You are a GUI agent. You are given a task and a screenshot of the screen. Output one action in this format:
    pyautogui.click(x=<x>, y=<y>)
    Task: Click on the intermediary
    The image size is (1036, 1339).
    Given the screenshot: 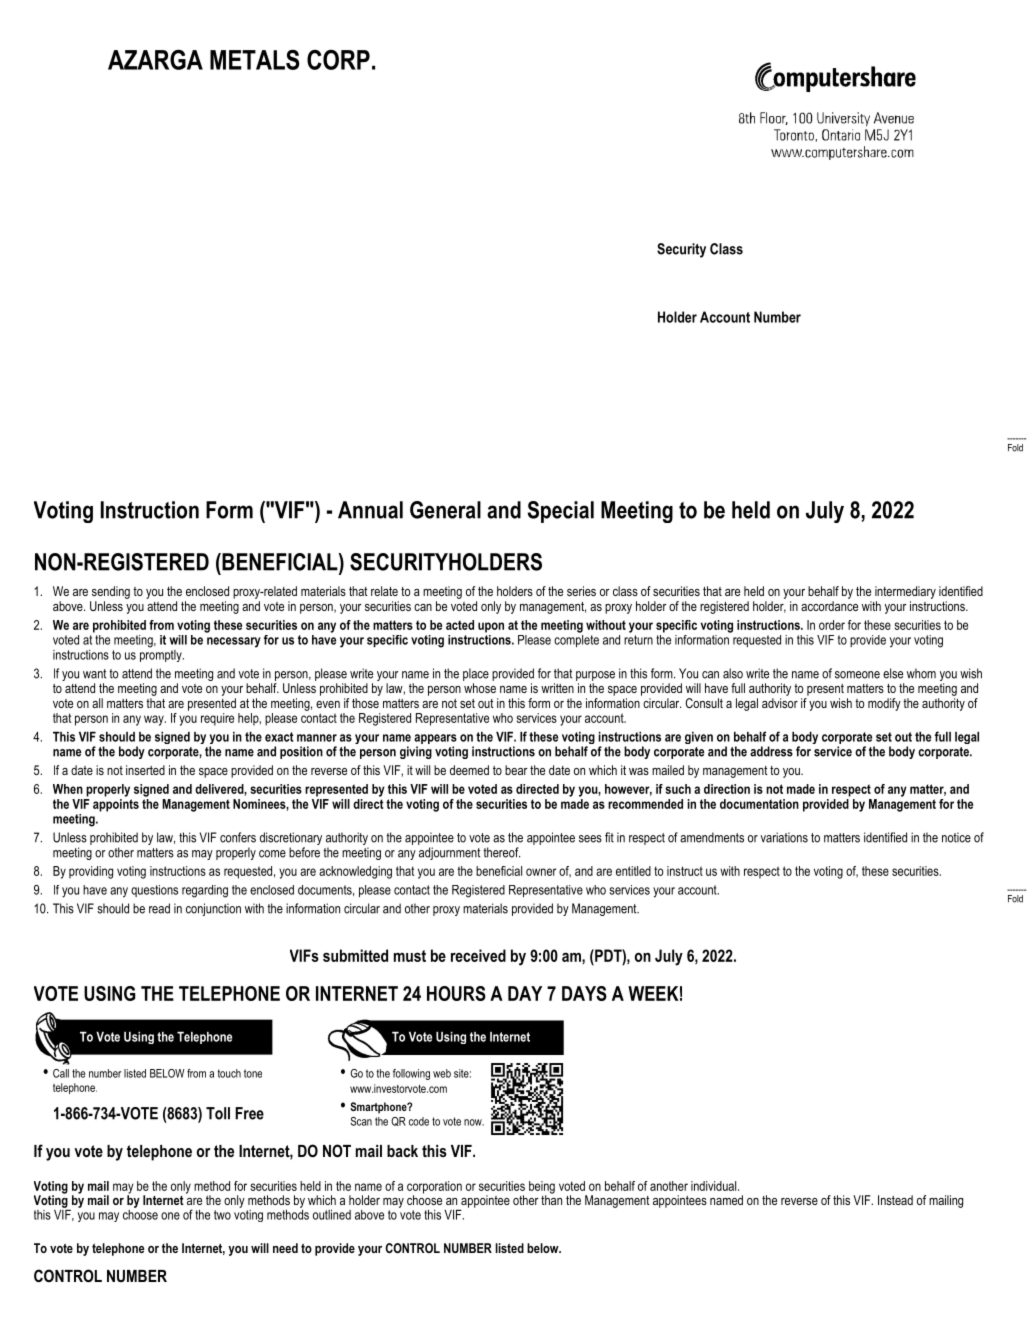 What is the action you would take?
    pyautogui.click(x=905, y=592)
